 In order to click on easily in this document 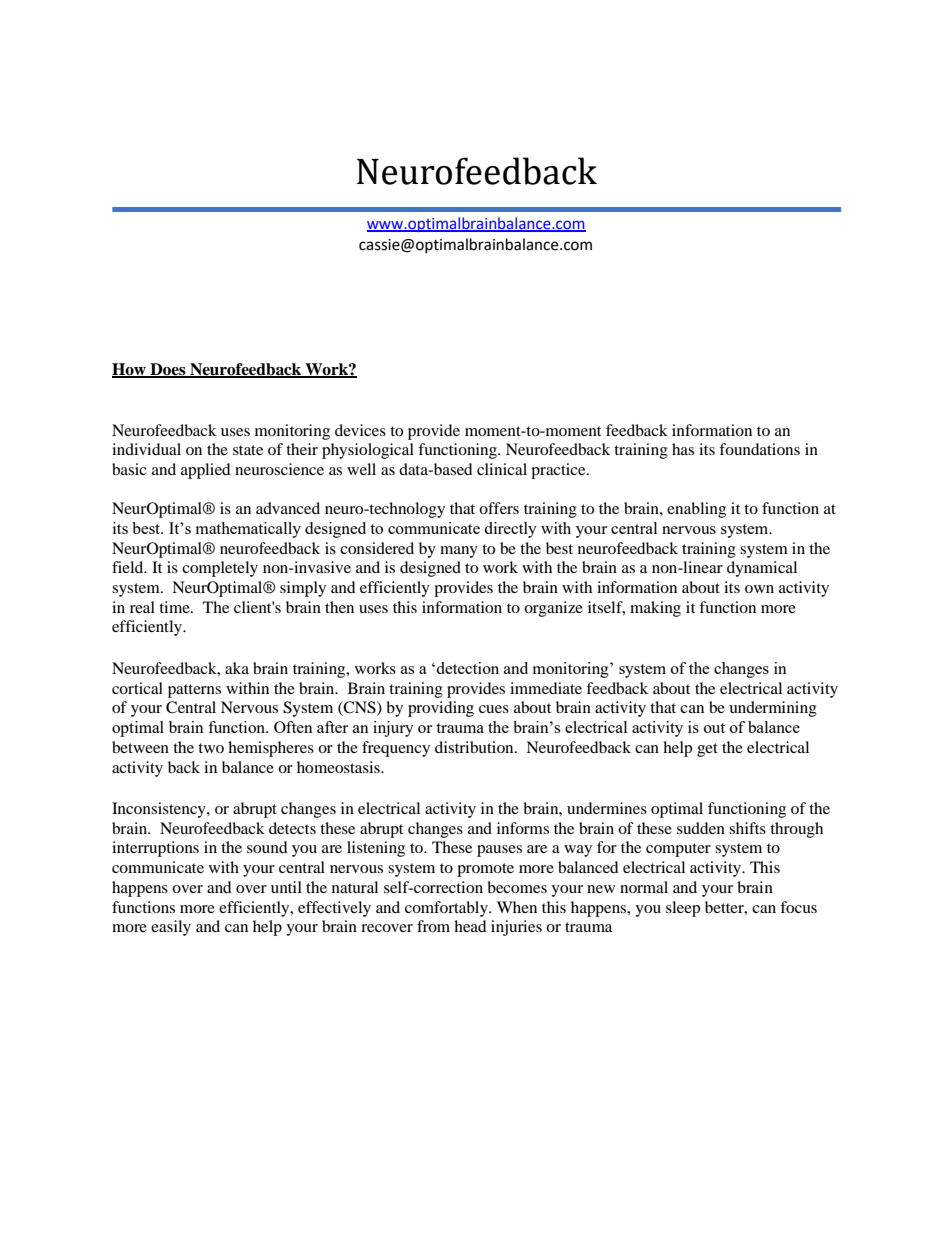, I will do `click(171, 928)`.
